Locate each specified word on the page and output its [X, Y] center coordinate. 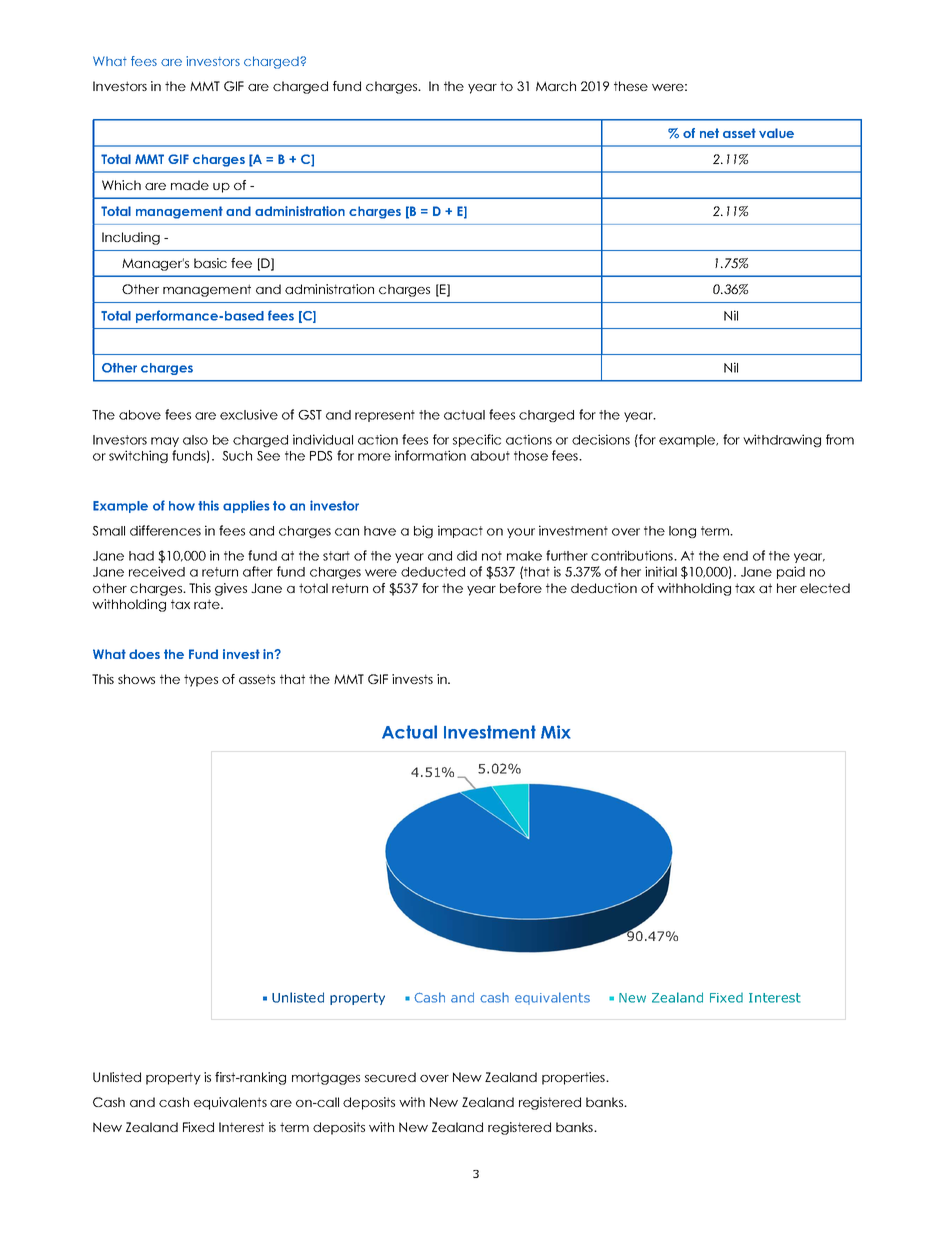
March [556, 86]
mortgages [326, 1078]
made [190, 185]
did [467, 555]
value [776, 133]
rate [208, 604]
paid [791, 572]
